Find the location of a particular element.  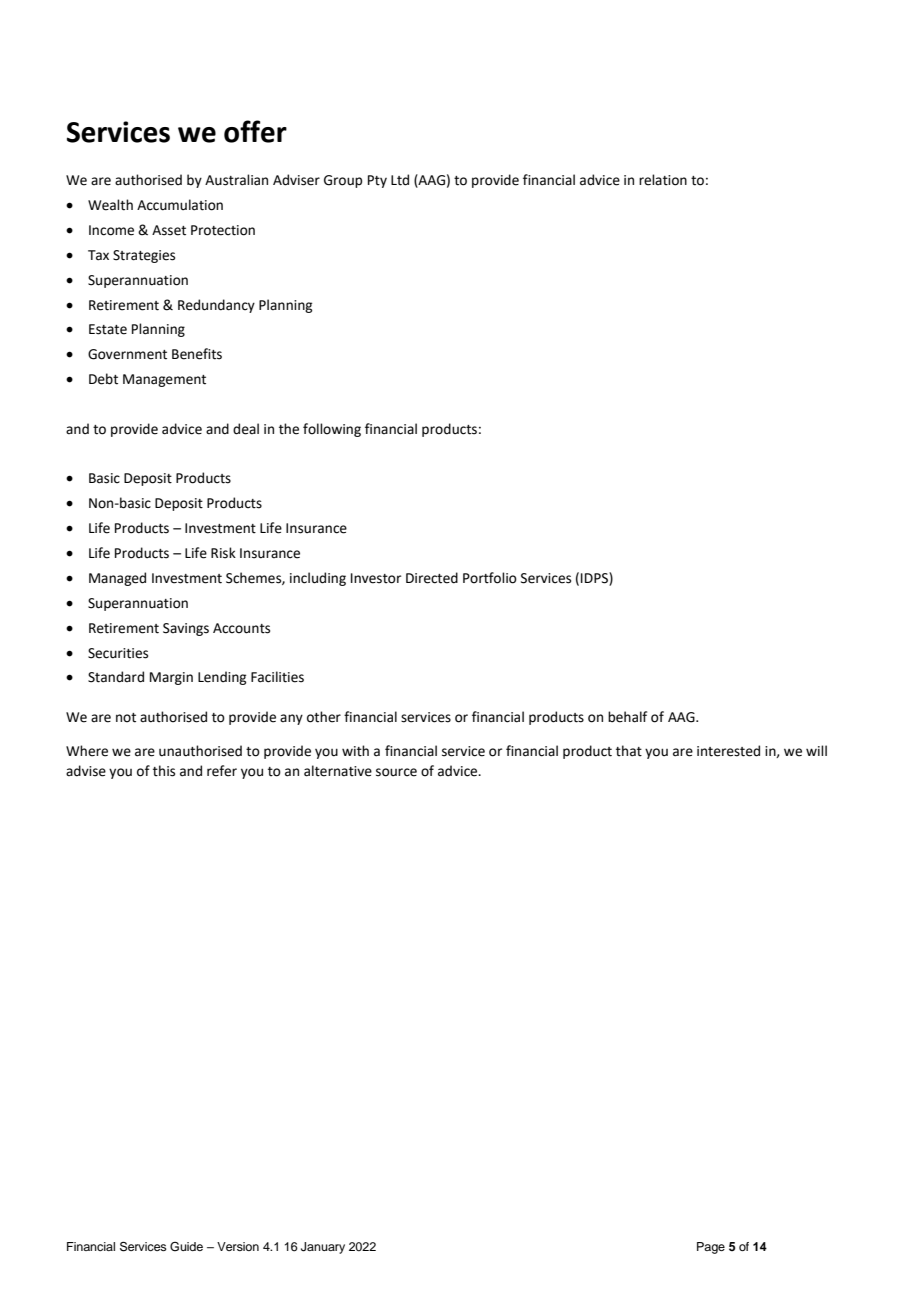

source is located at coordinates (396, 772).
